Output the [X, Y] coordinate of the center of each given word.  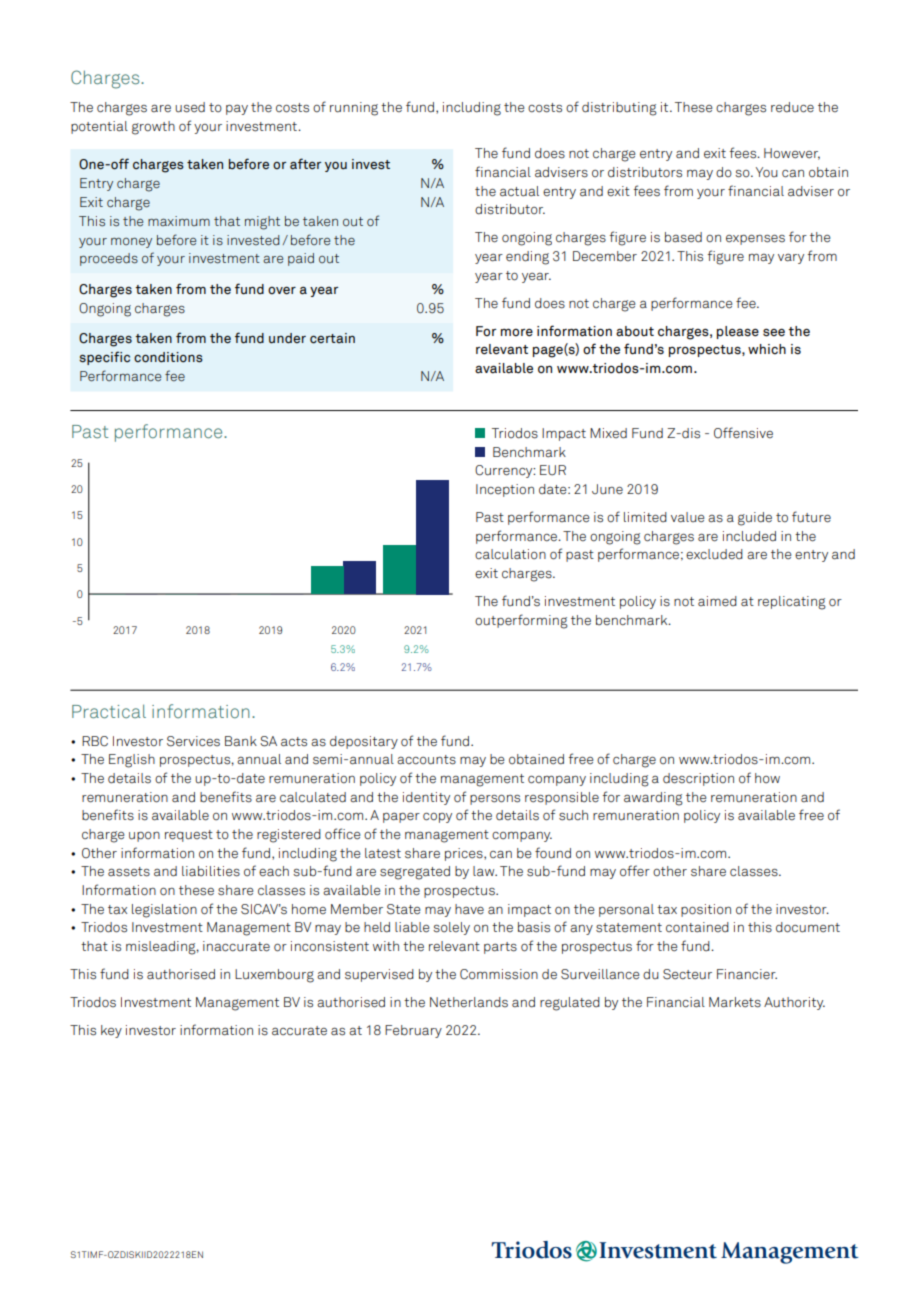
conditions [168, 357]
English [132, 761]
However [792, 154]
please [738, 332]
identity [426, 798]
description [698, 779]
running [354, 109]
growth [153, 128]
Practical [109, 711]
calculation [510, 554]
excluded [714, 554]
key [111, 1031]
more [517, 333]
